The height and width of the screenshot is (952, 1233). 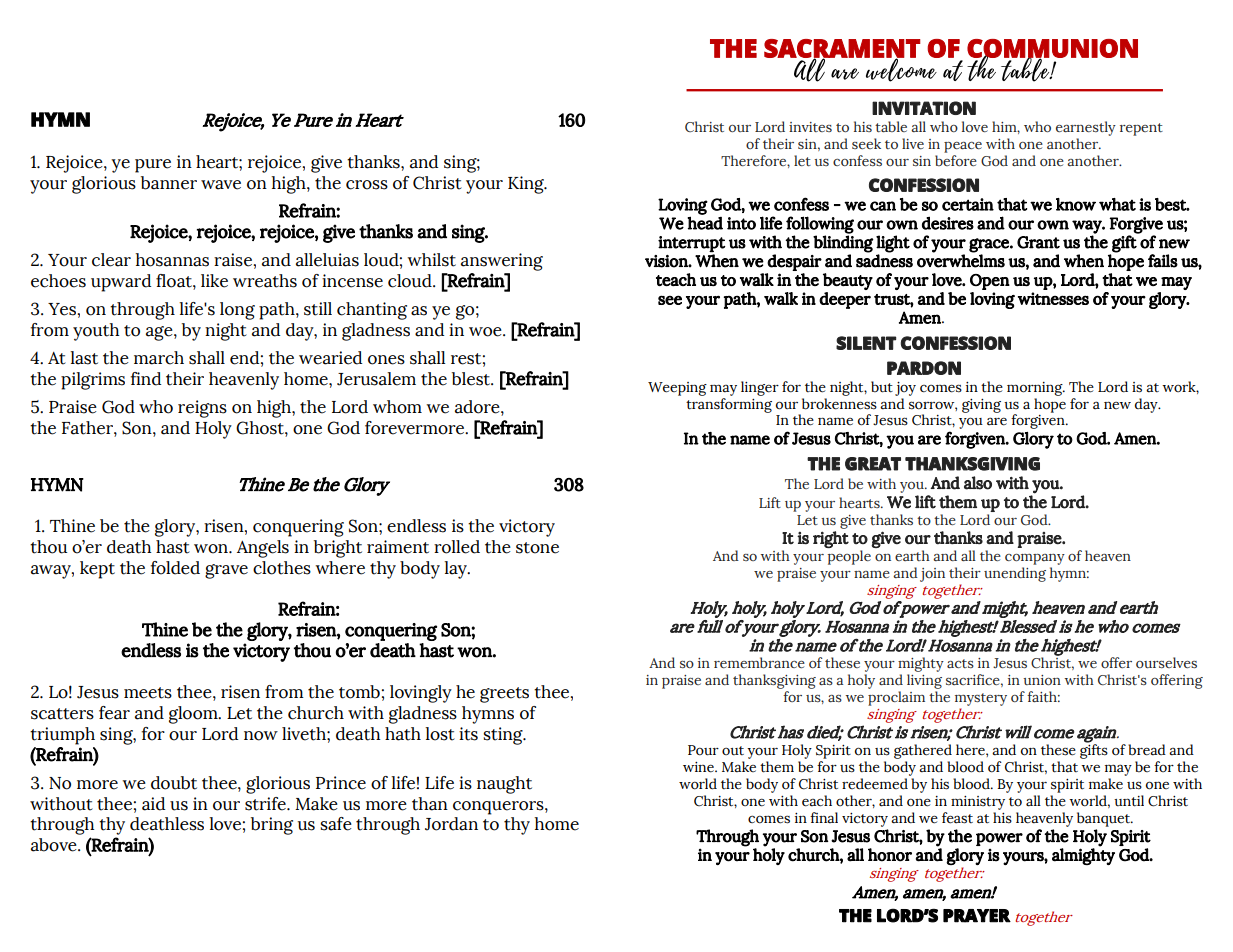 What do you see at coordinates (221, 185) in the screenshot?
I see `wave` at bounding box center [221, 185].
